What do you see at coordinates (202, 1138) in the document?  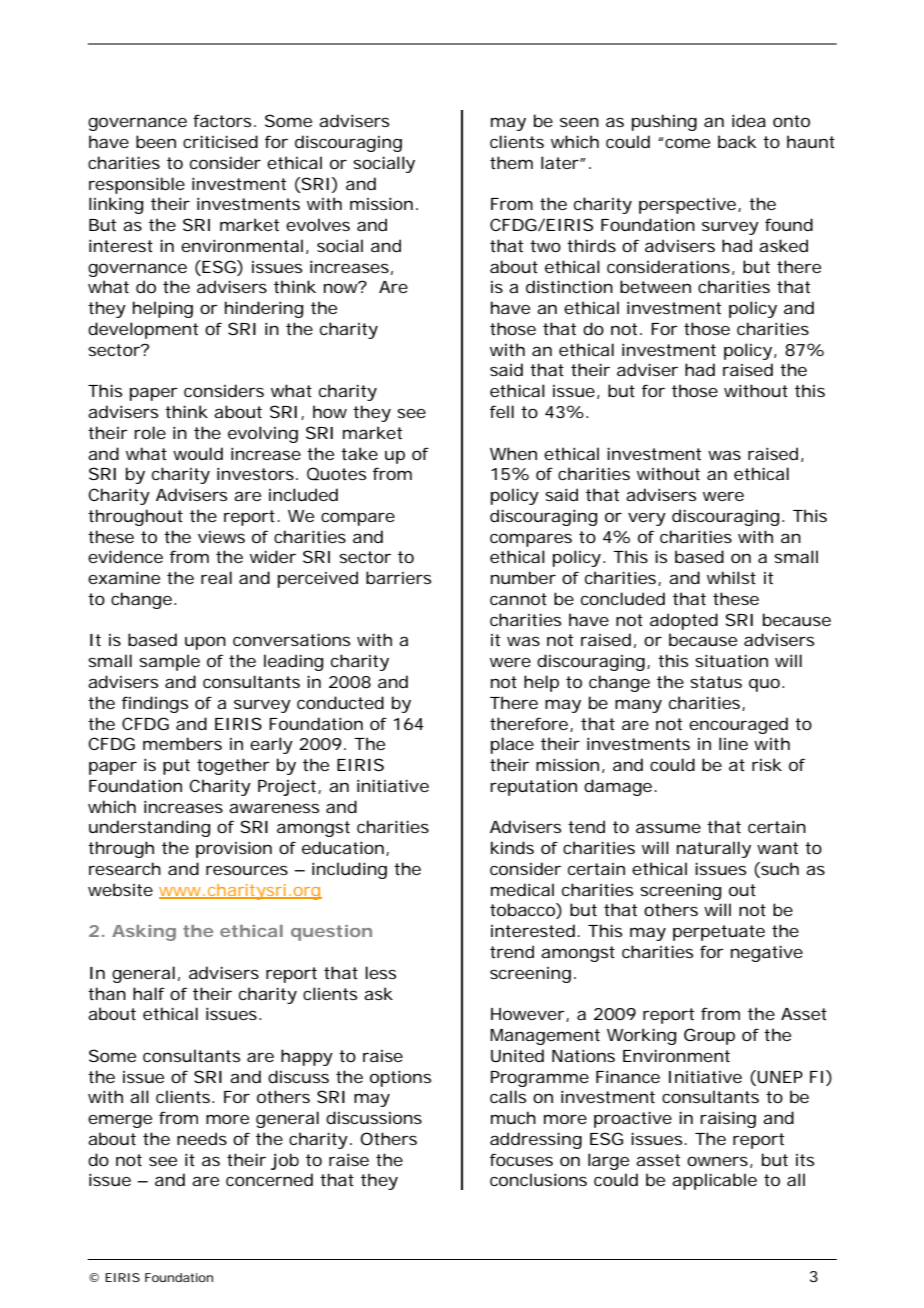 I see `needs` at bounding box center [202, 1138].
